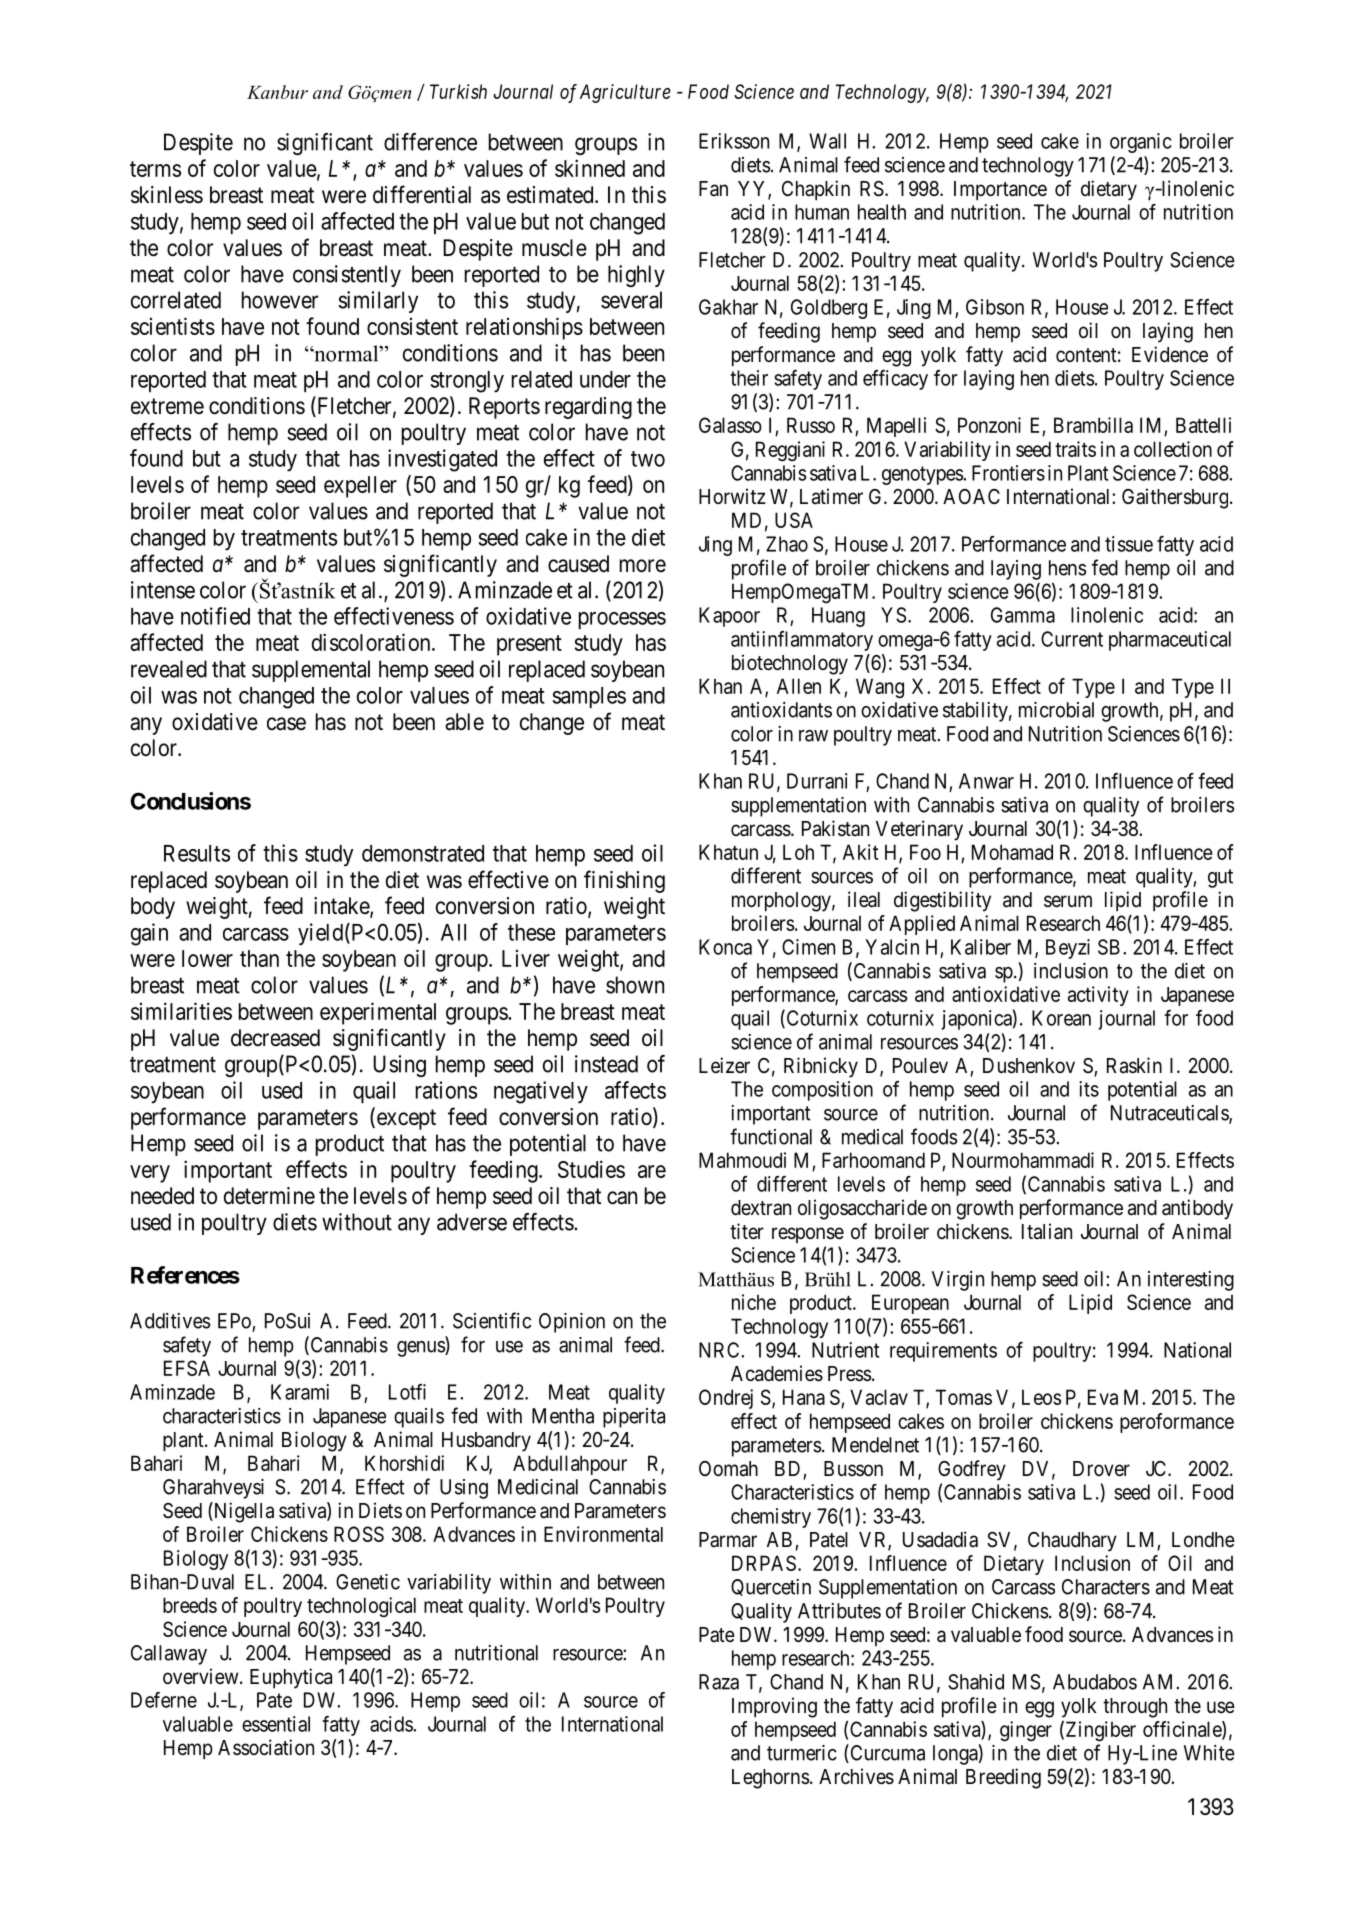 This image has width=1363, height=1928. Describe the element at coordinates (719, 1682) in the image. I see `Raza` at that location.
